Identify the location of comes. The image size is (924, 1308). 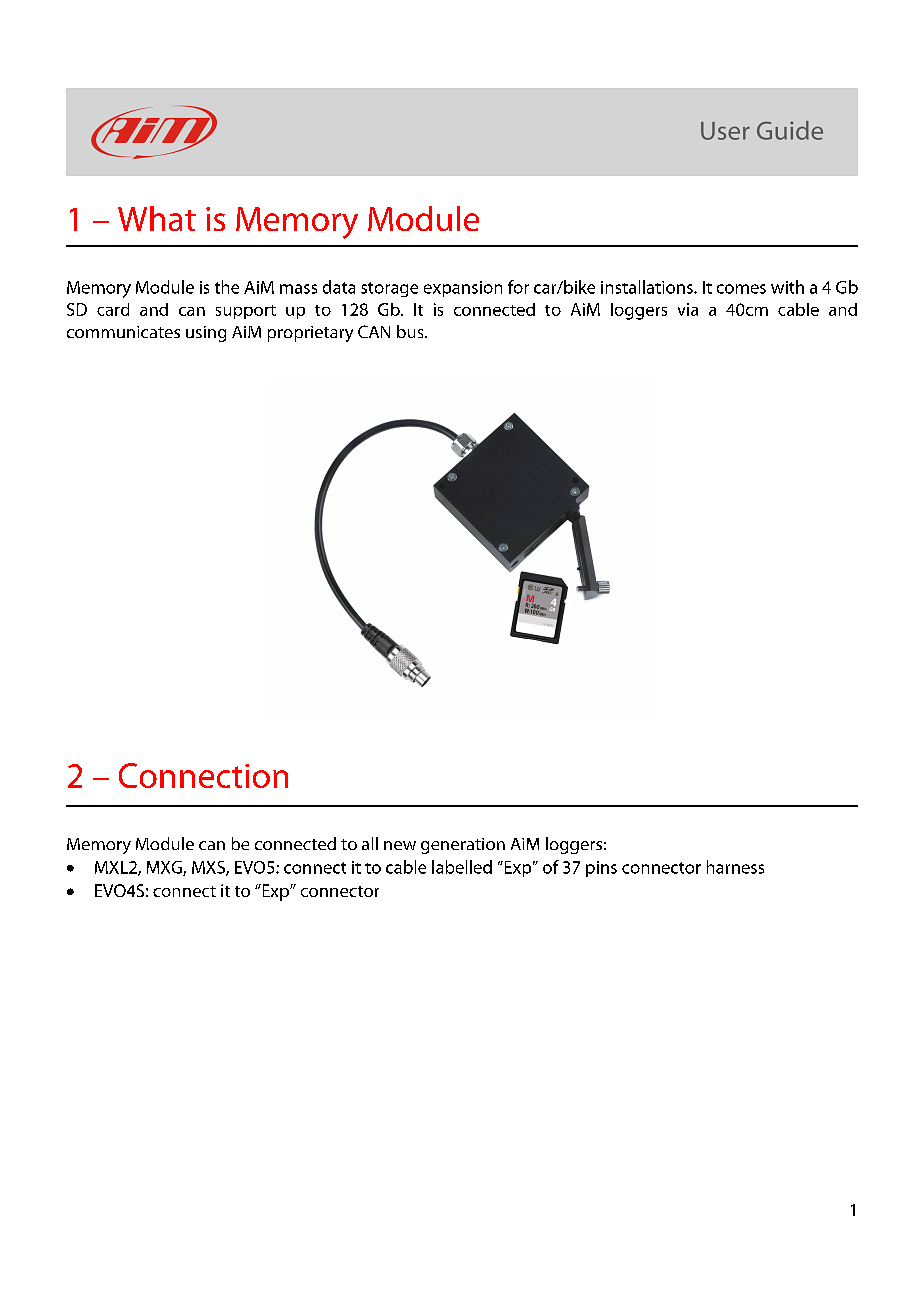
(741, 289).
